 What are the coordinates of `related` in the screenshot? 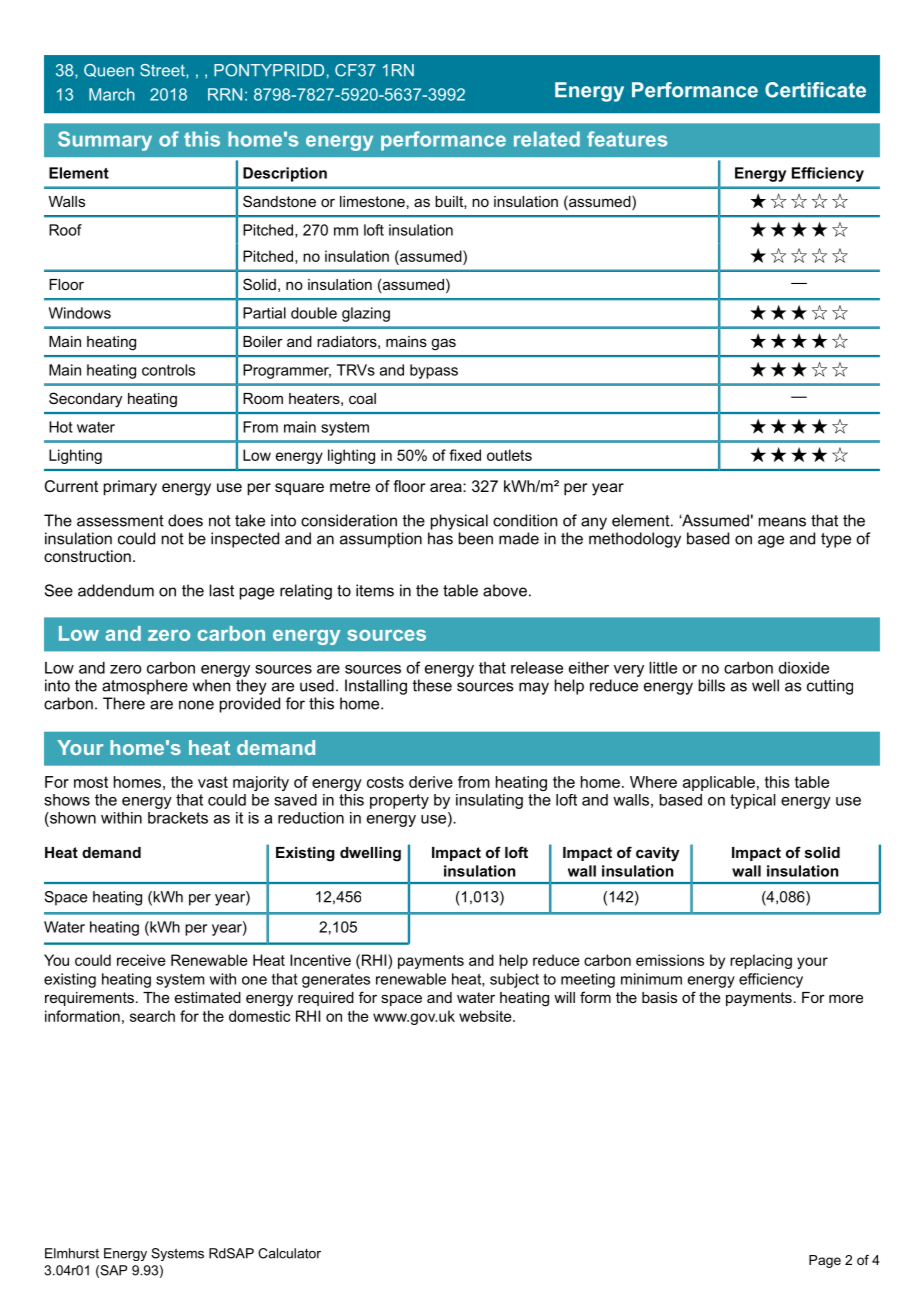 It's located at (547, 139).
